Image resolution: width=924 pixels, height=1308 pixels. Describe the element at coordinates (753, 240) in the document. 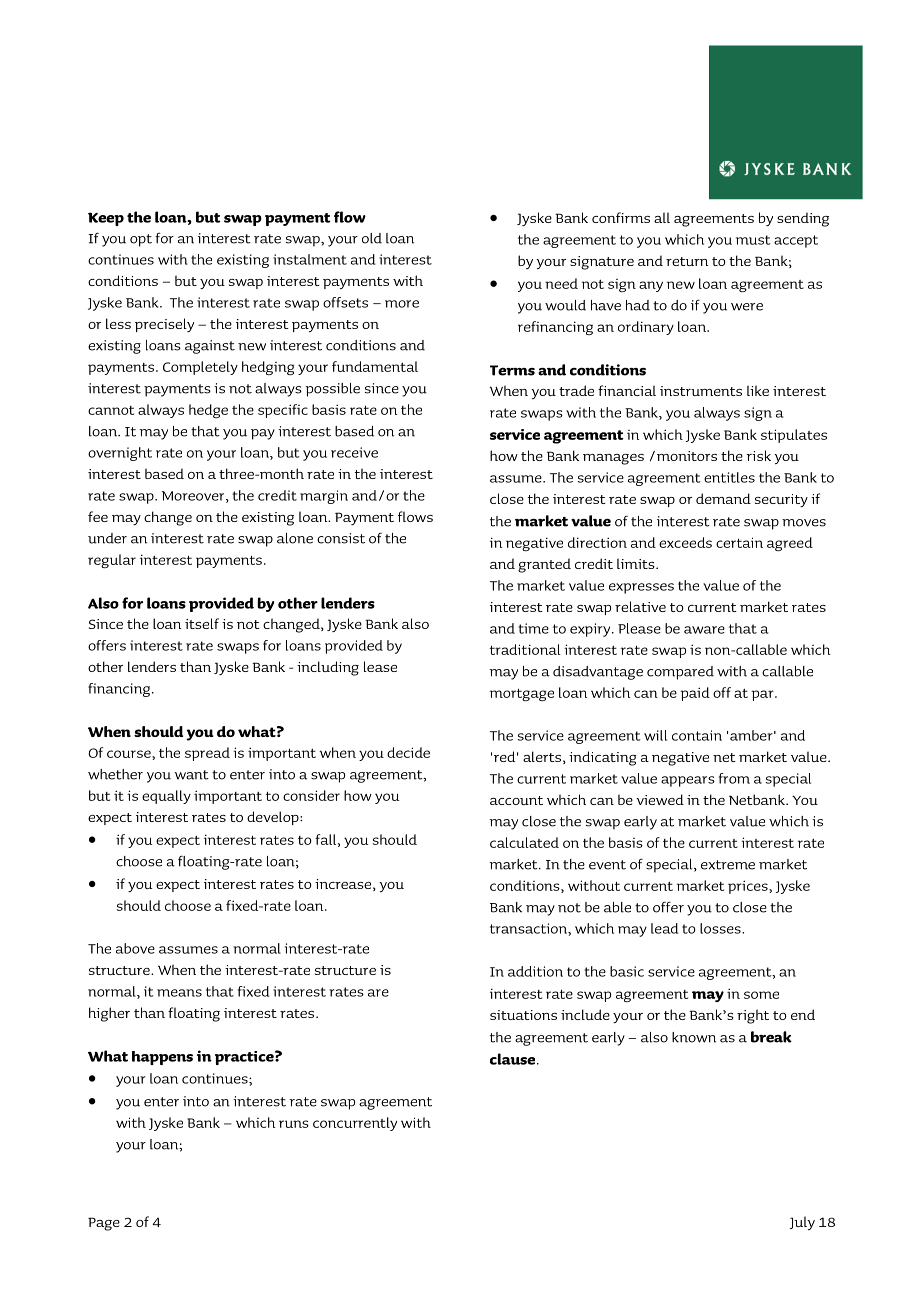

I see `must` at that location.
